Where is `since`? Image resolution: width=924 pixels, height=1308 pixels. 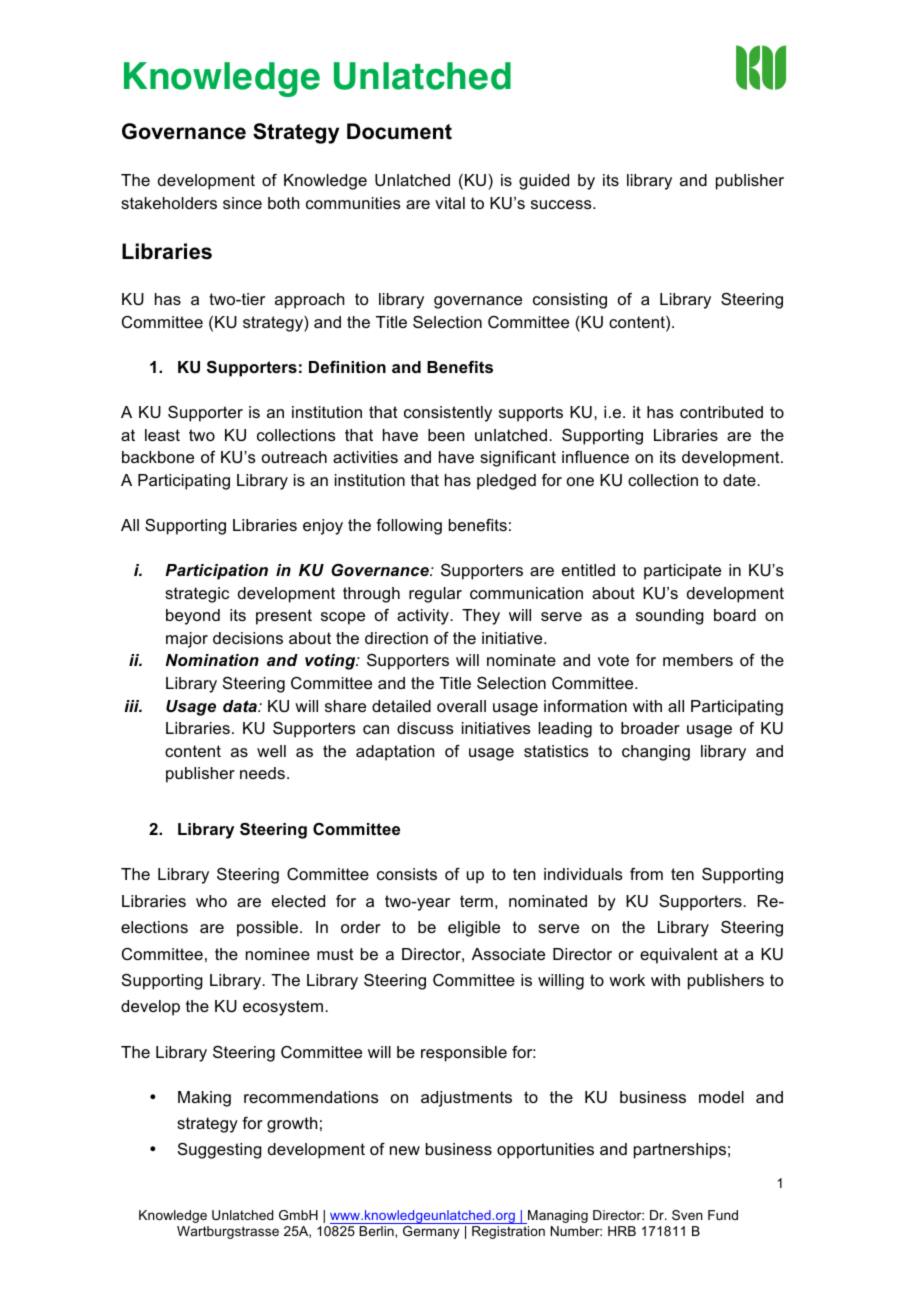
since is located at coordinates (242, 203).
